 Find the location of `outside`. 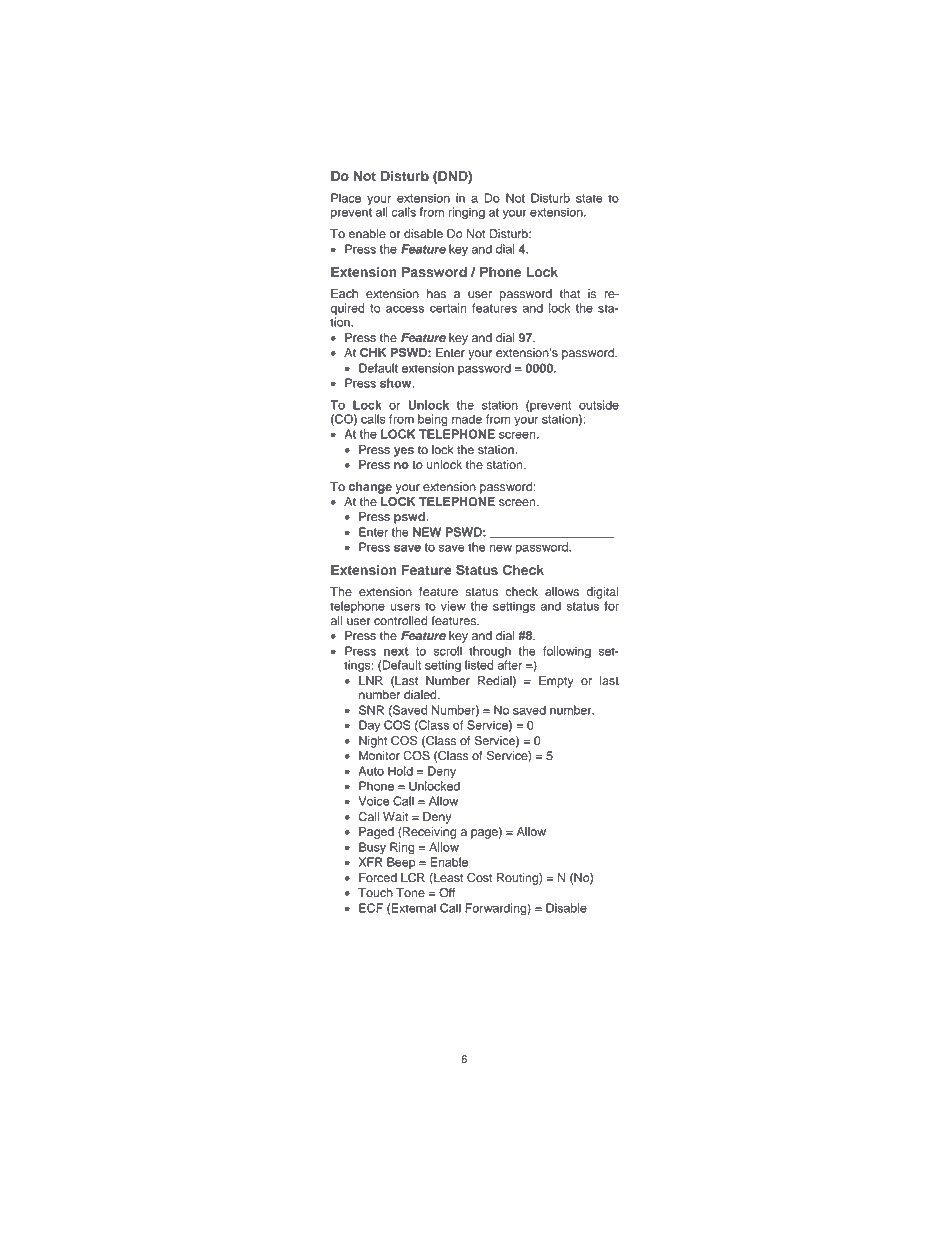

outside is located at coordinates (599, 405).
